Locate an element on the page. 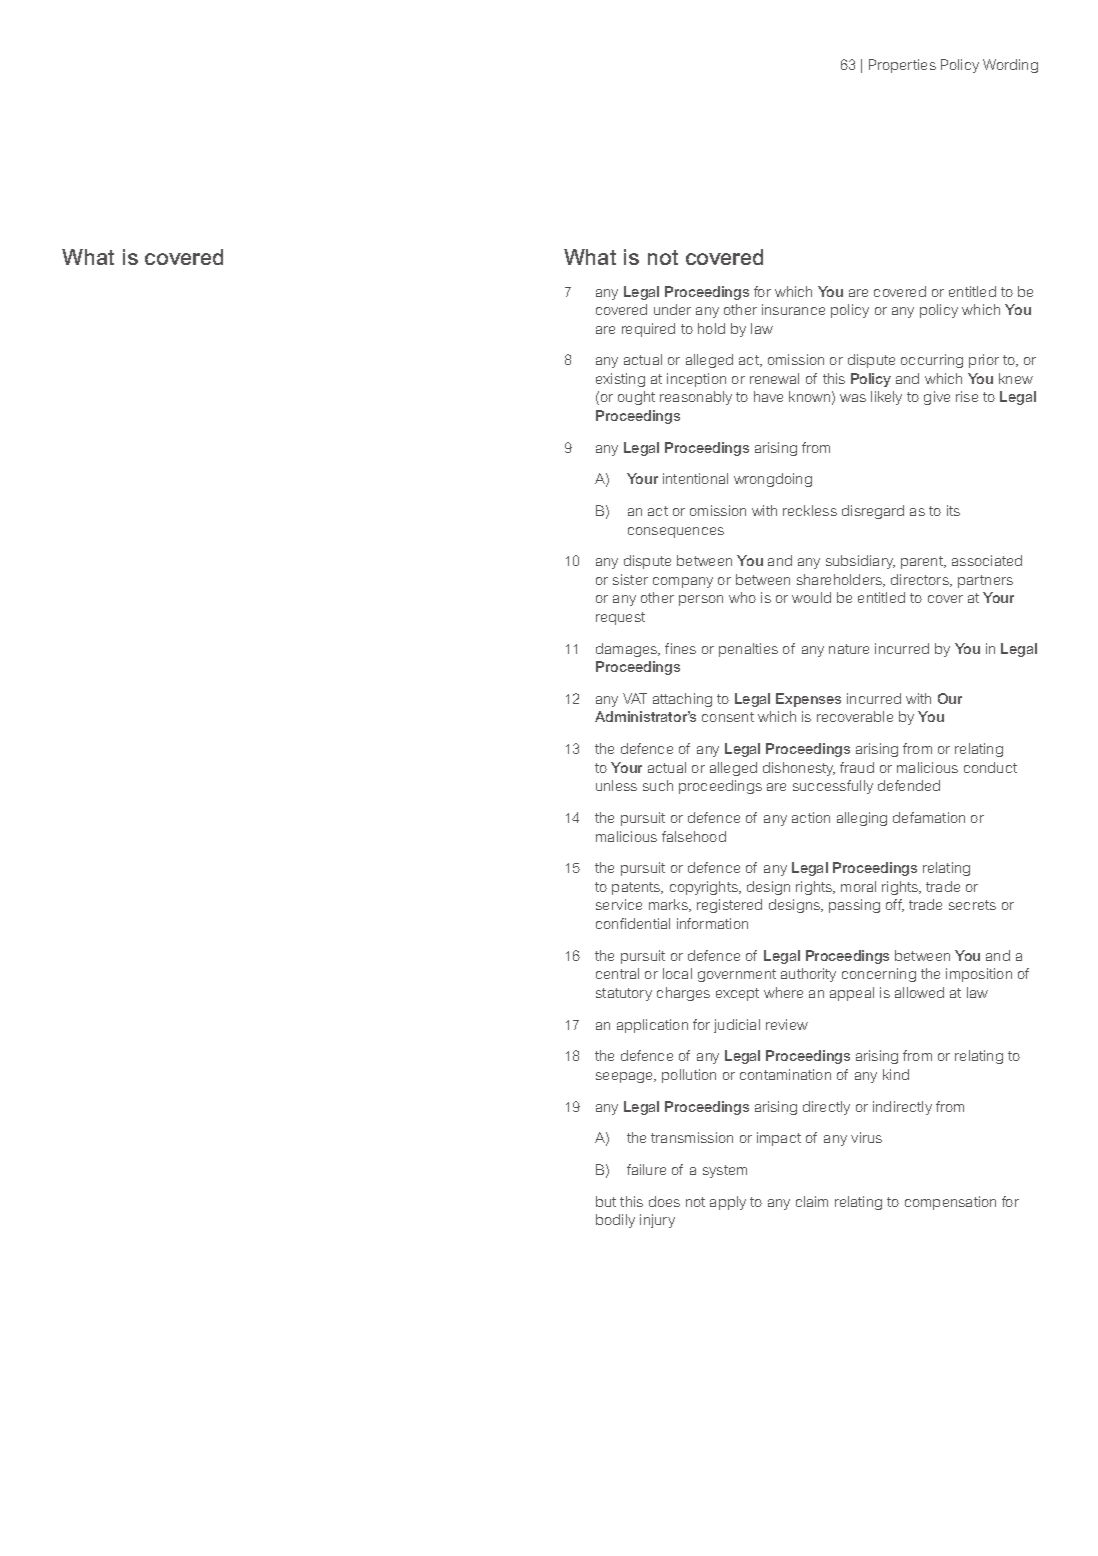 The image size is (1098, 1556). would is located at coordinates (811, 597).
